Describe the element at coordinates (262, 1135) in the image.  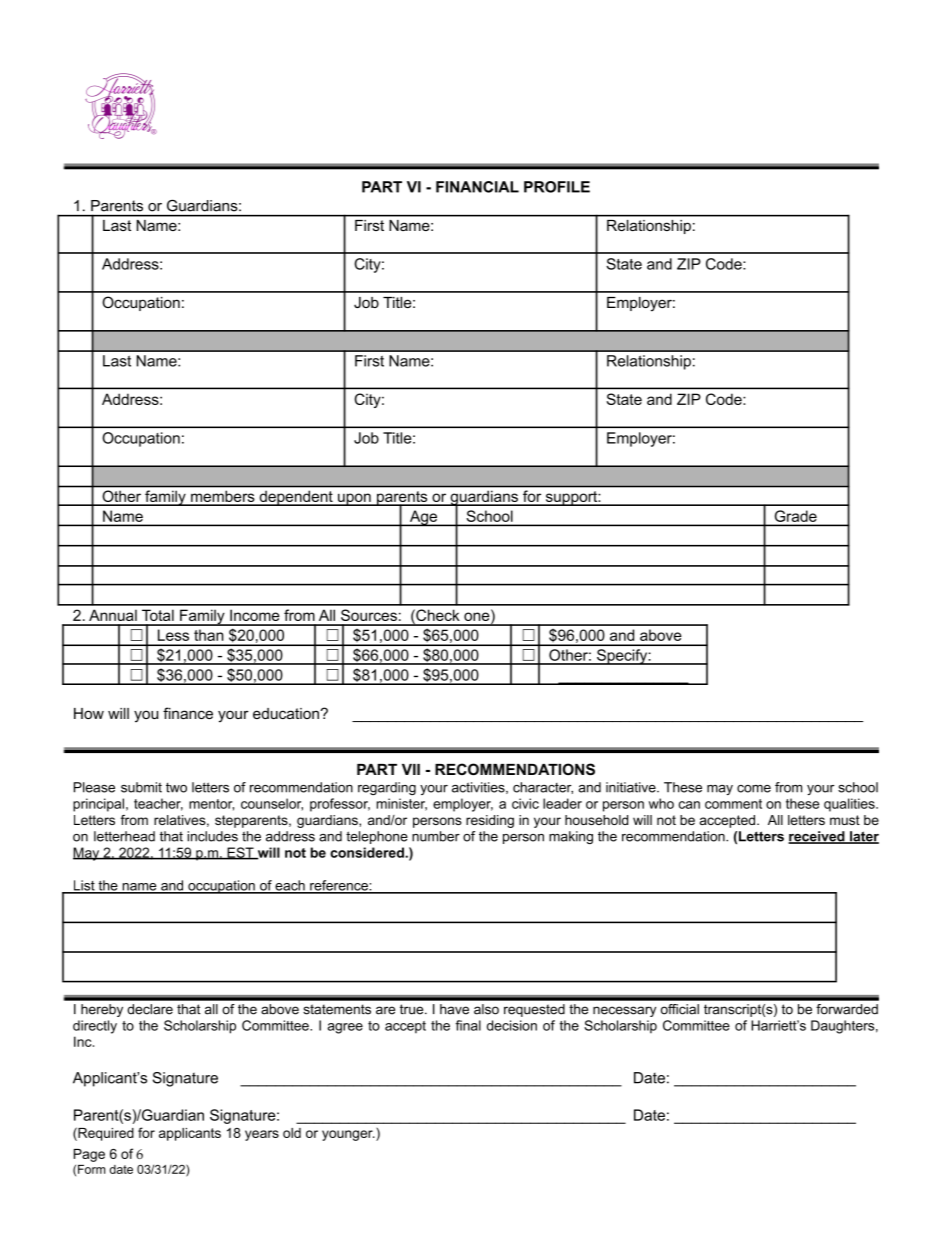
I see `years` at that location.
